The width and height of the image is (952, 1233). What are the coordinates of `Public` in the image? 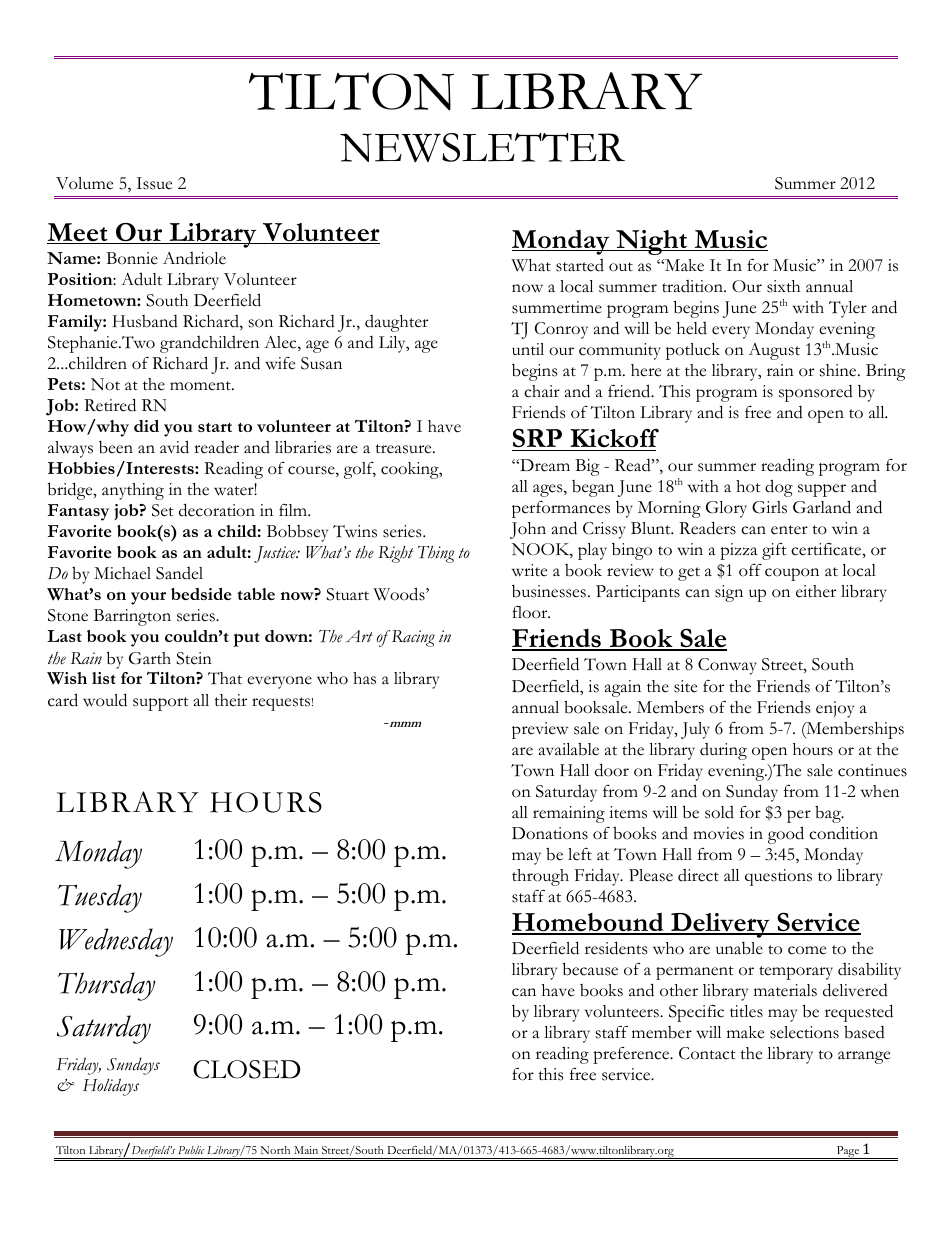 It's located at (191, 1150).
